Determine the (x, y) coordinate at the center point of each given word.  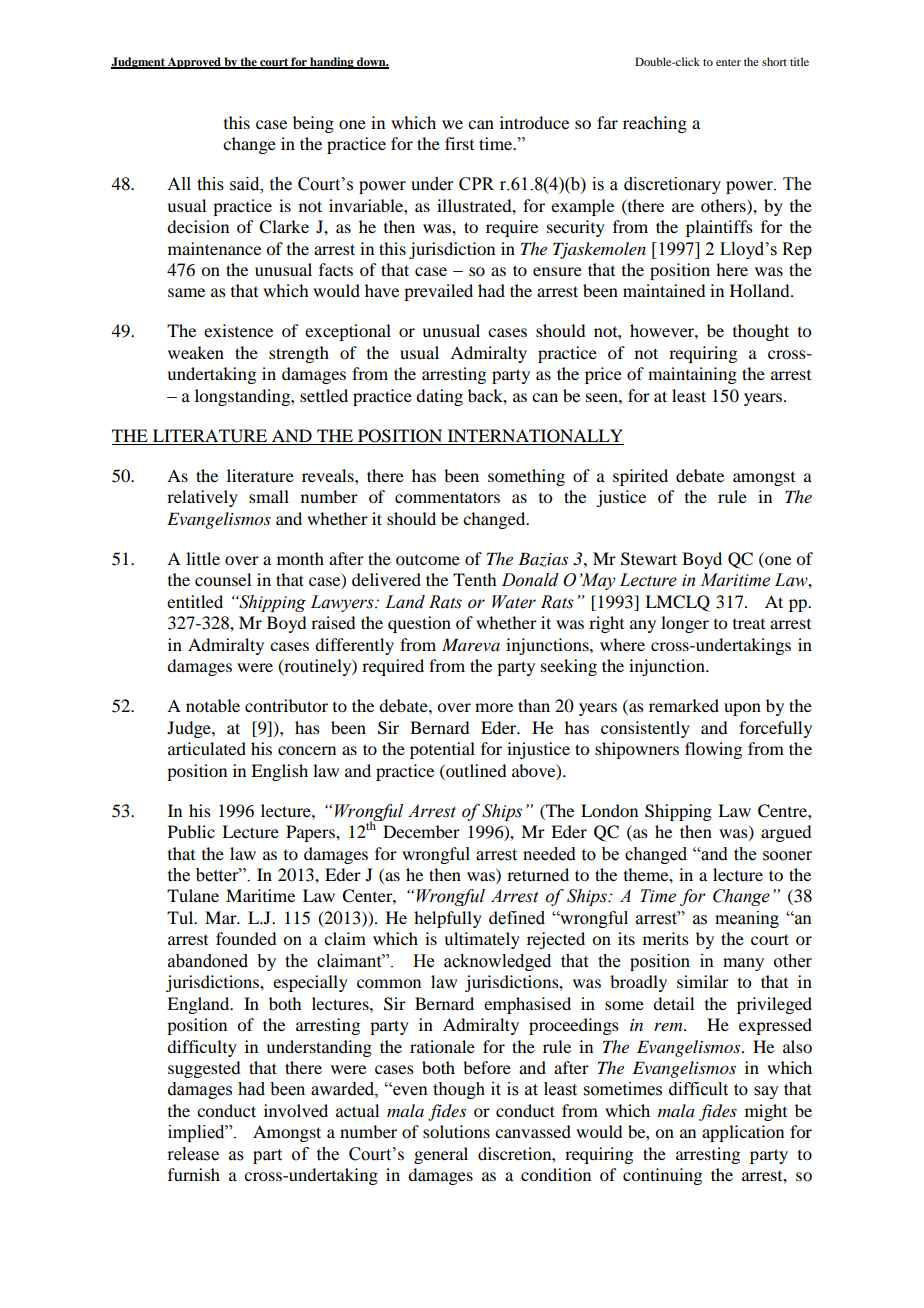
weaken (196, 352)
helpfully (448, 919)
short (774, 61)
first (459, 143)
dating (439, 397)
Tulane (193, 895)
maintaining (692, 375)
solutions (456, 1131)
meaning (747, 919)
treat (749, 624)
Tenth (474, 579)
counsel (223, 579)
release (193, 1154)
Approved (194, 63)
